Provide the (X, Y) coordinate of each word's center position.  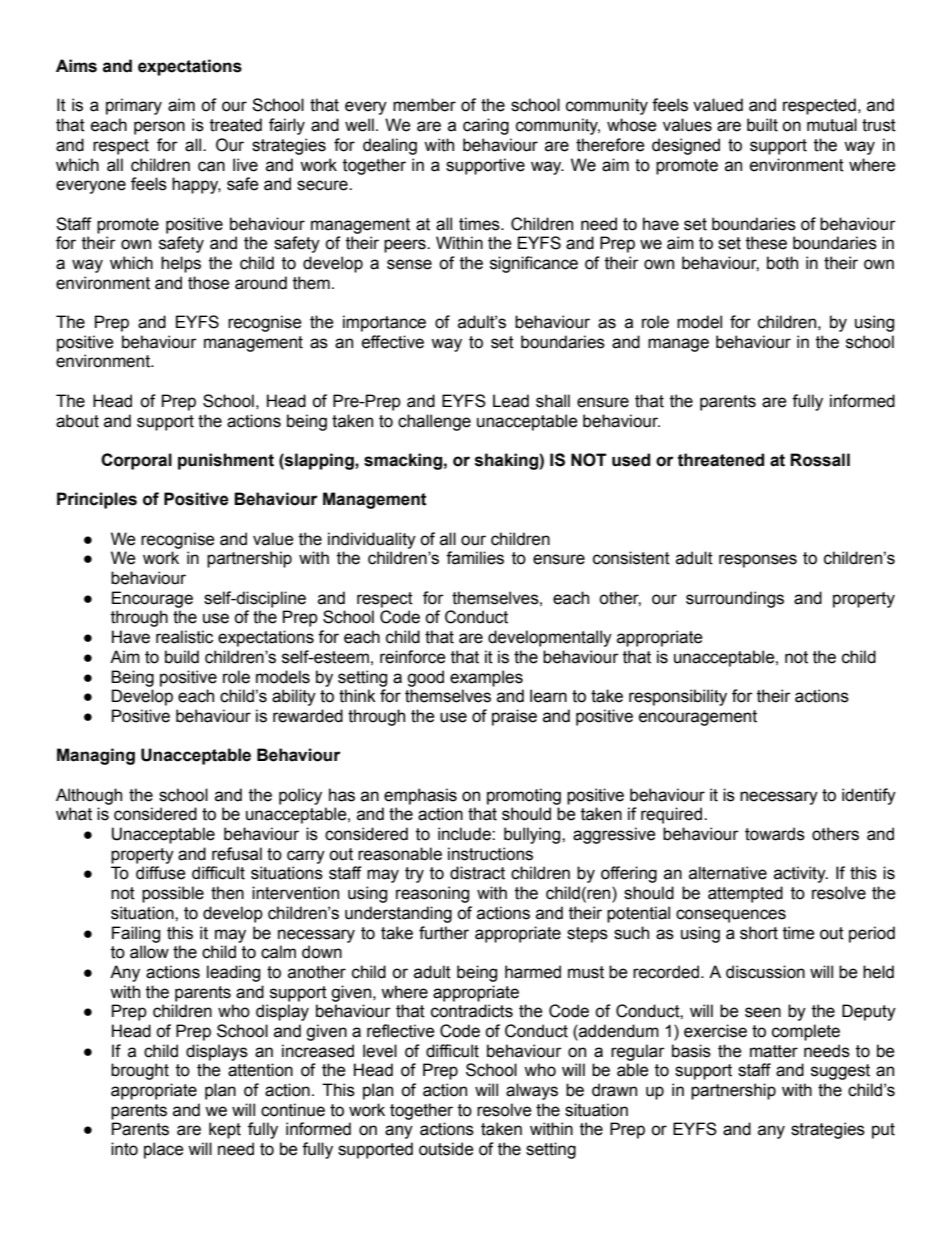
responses (758, 561)
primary (134, 106)
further (444, 933)
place (164, 1150)
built (762, 125)
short (759, 933)
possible (173, 894)
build (182, 657)
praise (514, 717)
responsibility (678, 697)
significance (534, 264)
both (782, 263)
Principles (97, 500)
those (209, 283)
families (475, 558)
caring (486, 126)
